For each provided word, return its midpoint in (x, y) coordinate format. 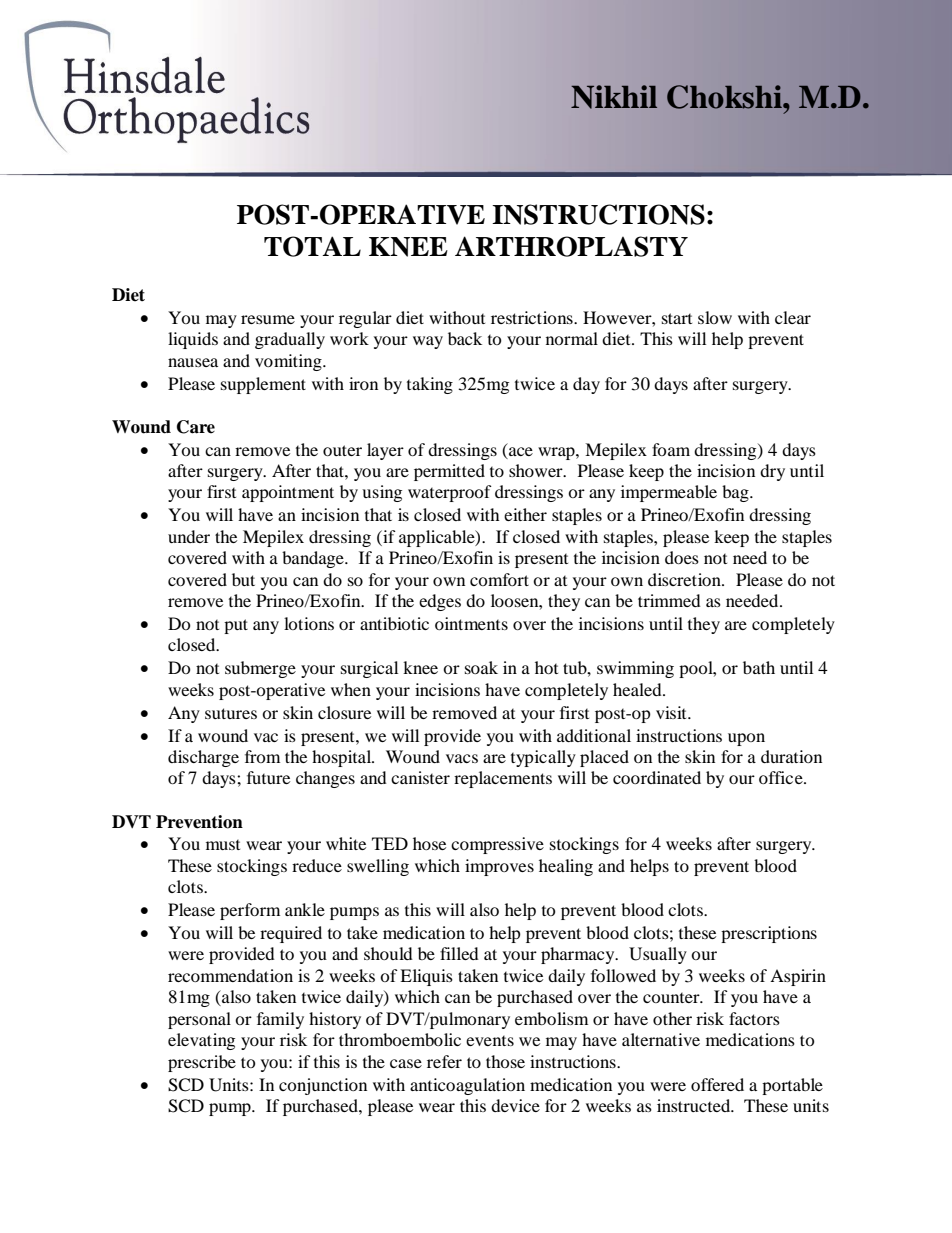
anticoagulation (467, 1086)
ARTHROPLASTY (571, 246)
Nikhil (614, 97)
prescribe (202, 1063)
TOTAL (312, 246)
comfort (499, 579)
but (243, 579)
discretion (685, 579)
